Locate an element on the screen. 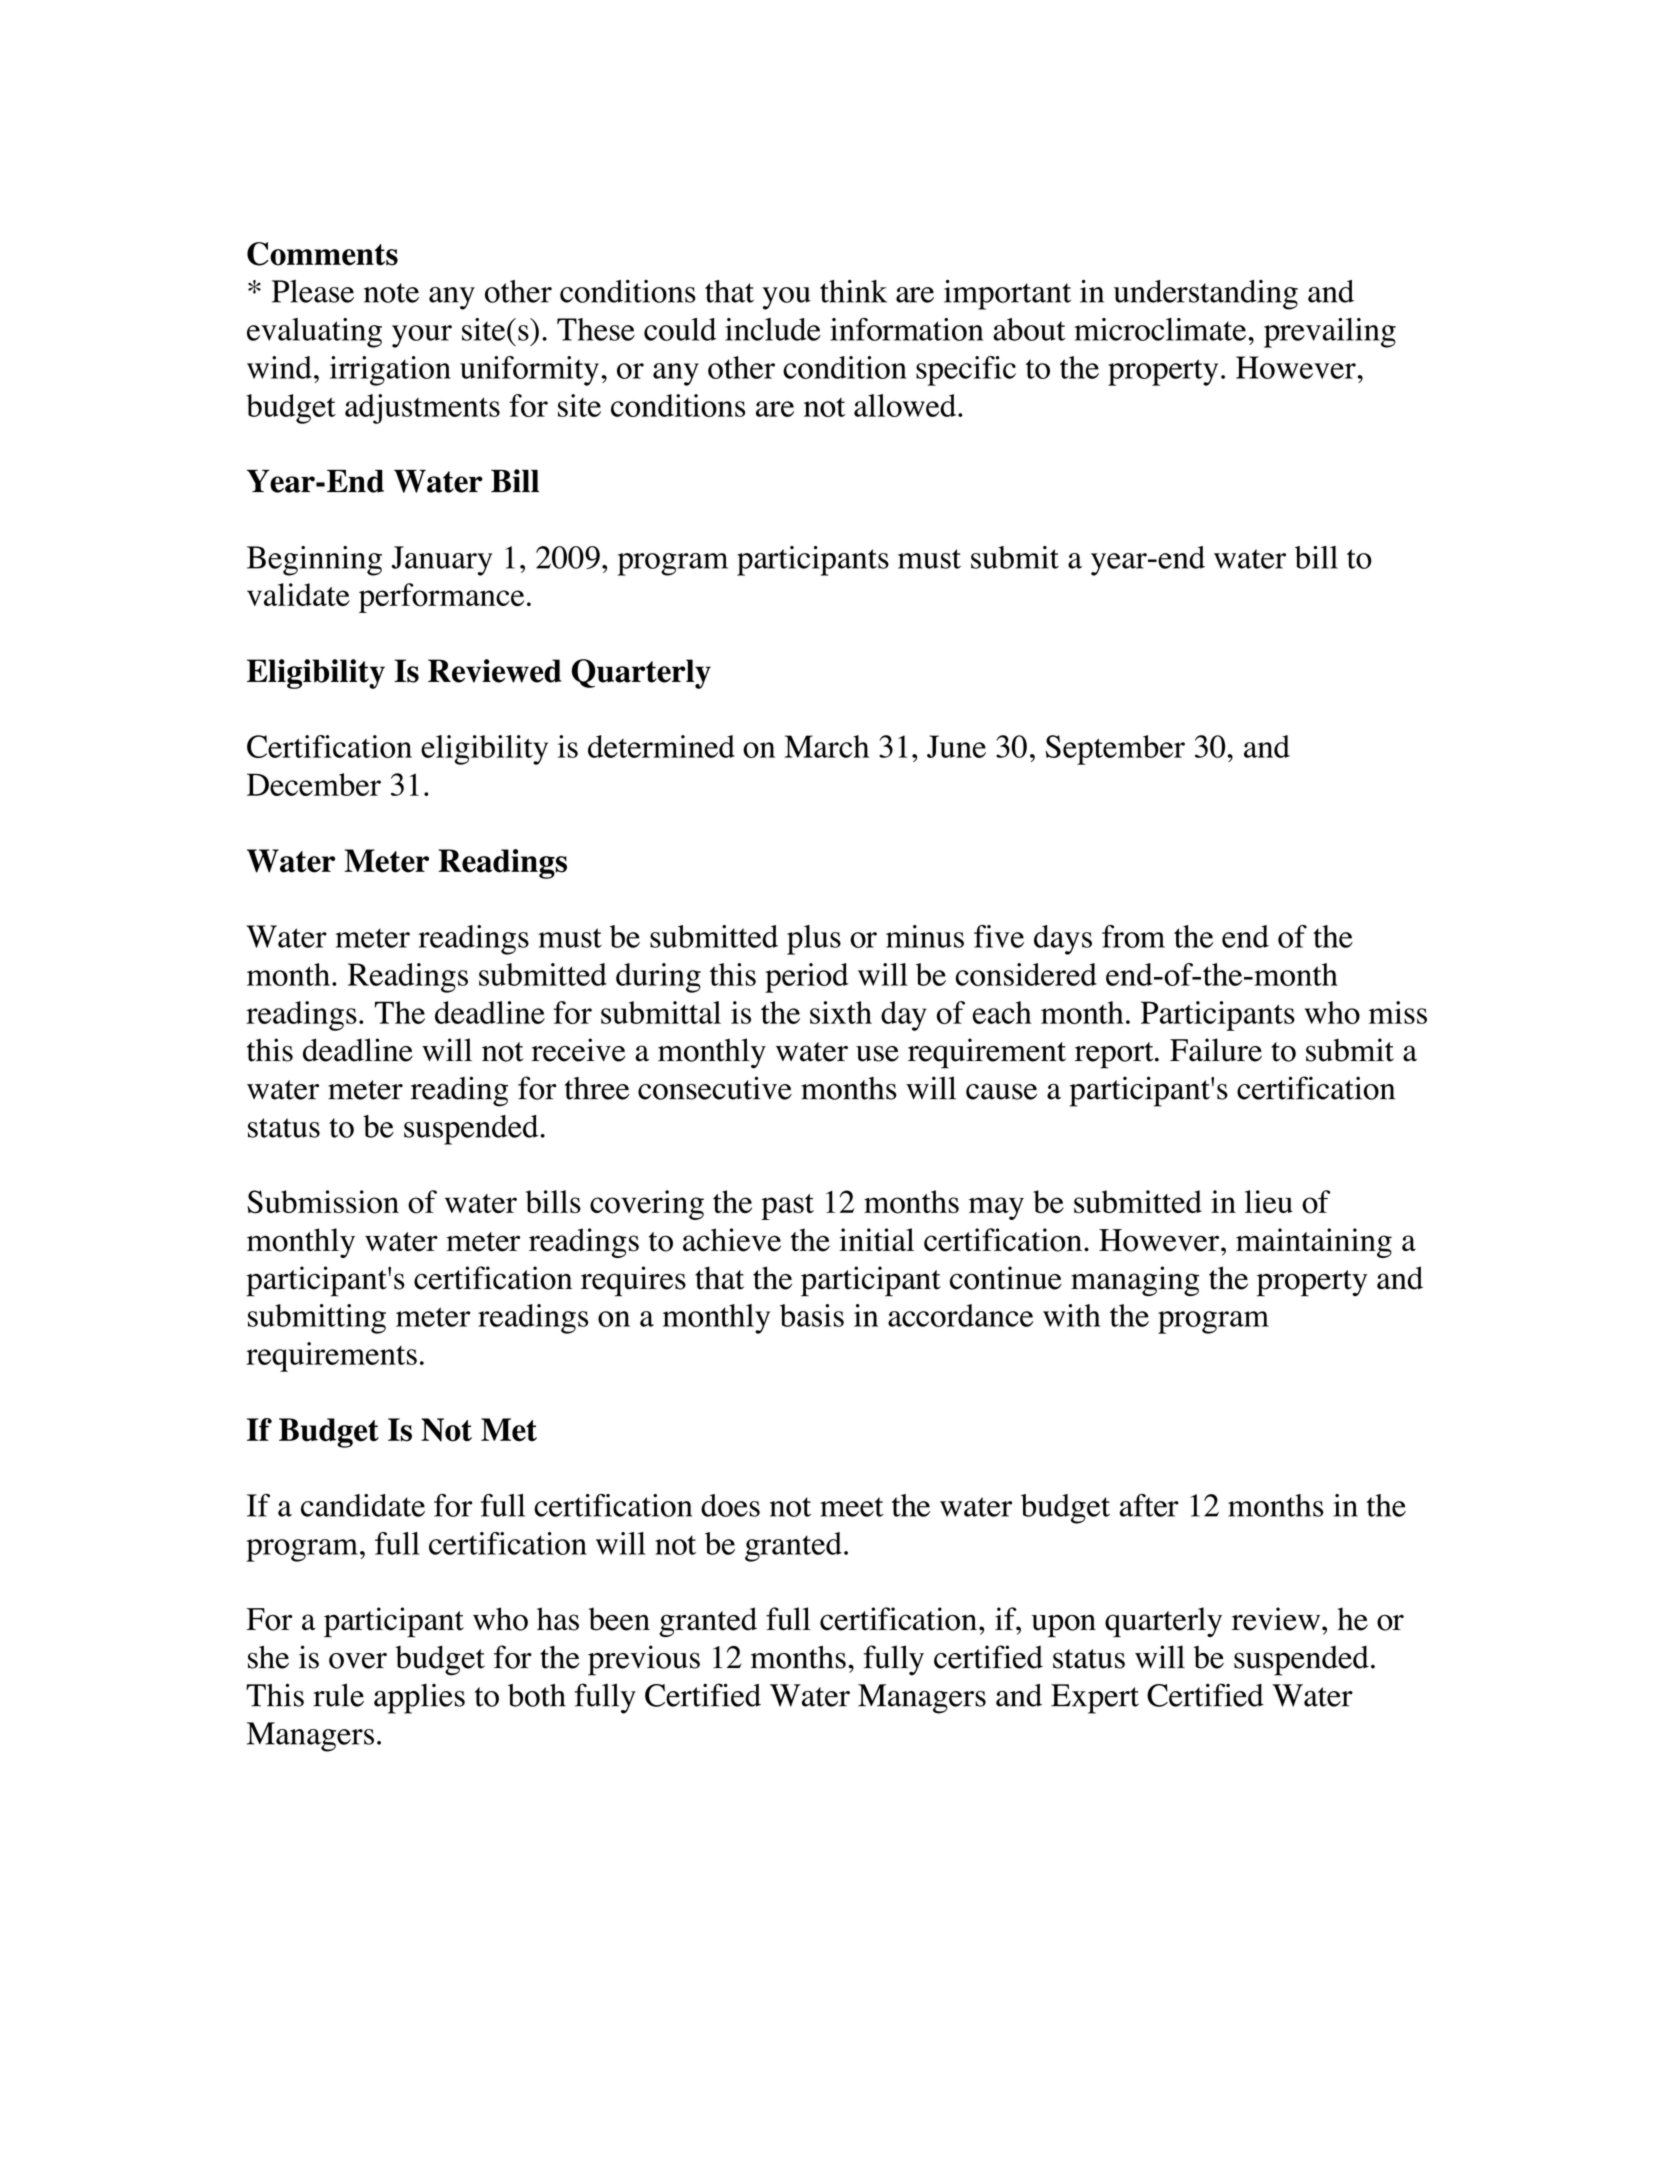  period is located at coordinates (806, 978).
